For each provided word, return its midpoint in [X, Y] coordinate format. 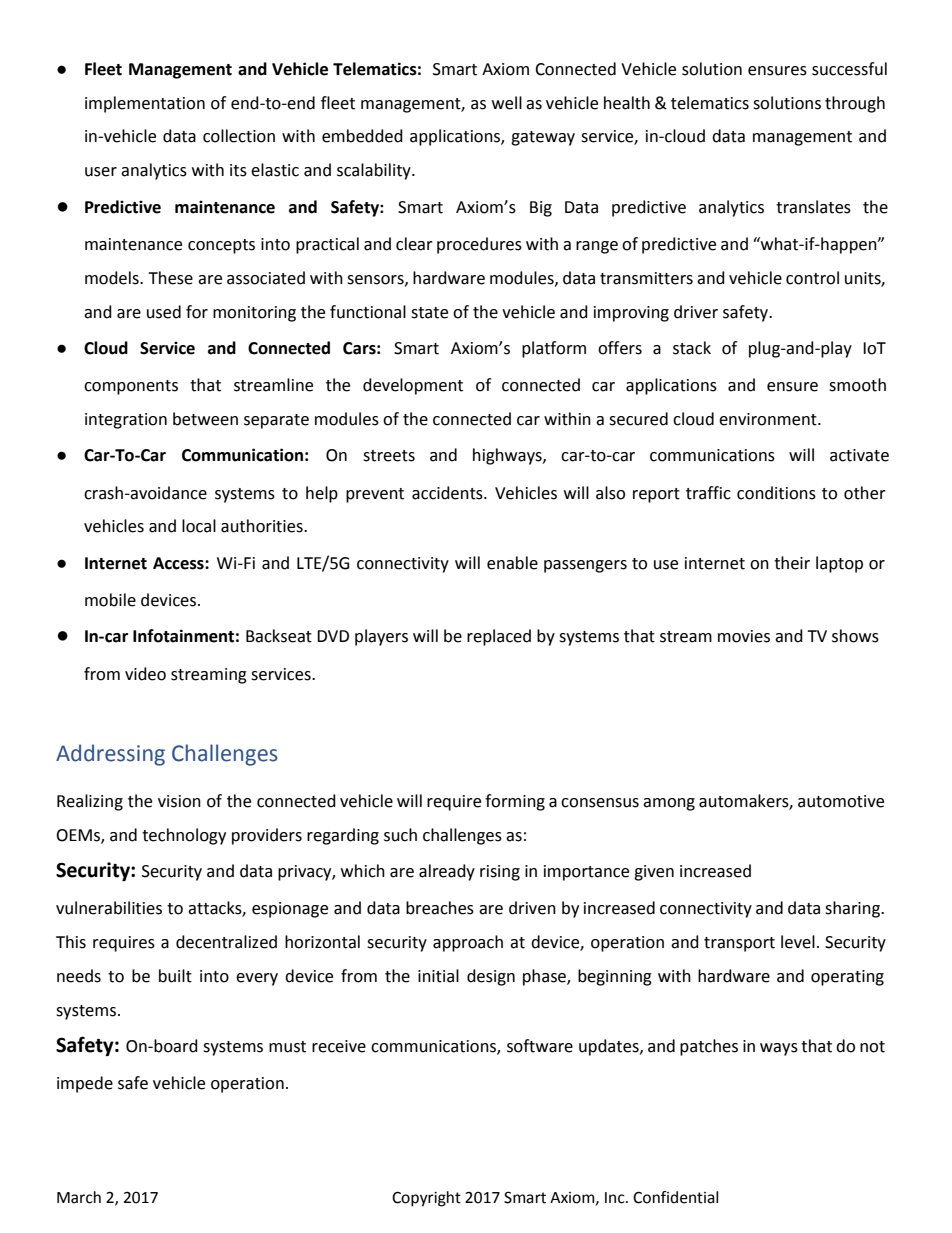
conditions [776, 493]
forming [515, 802]
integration [126, 421]
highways [508, 456]
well [507, 103]
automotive [841, 801]
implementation [145, 104]
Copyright [426, 1199]
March [79, 1197]
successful [849, 69]
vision [179, 801]
